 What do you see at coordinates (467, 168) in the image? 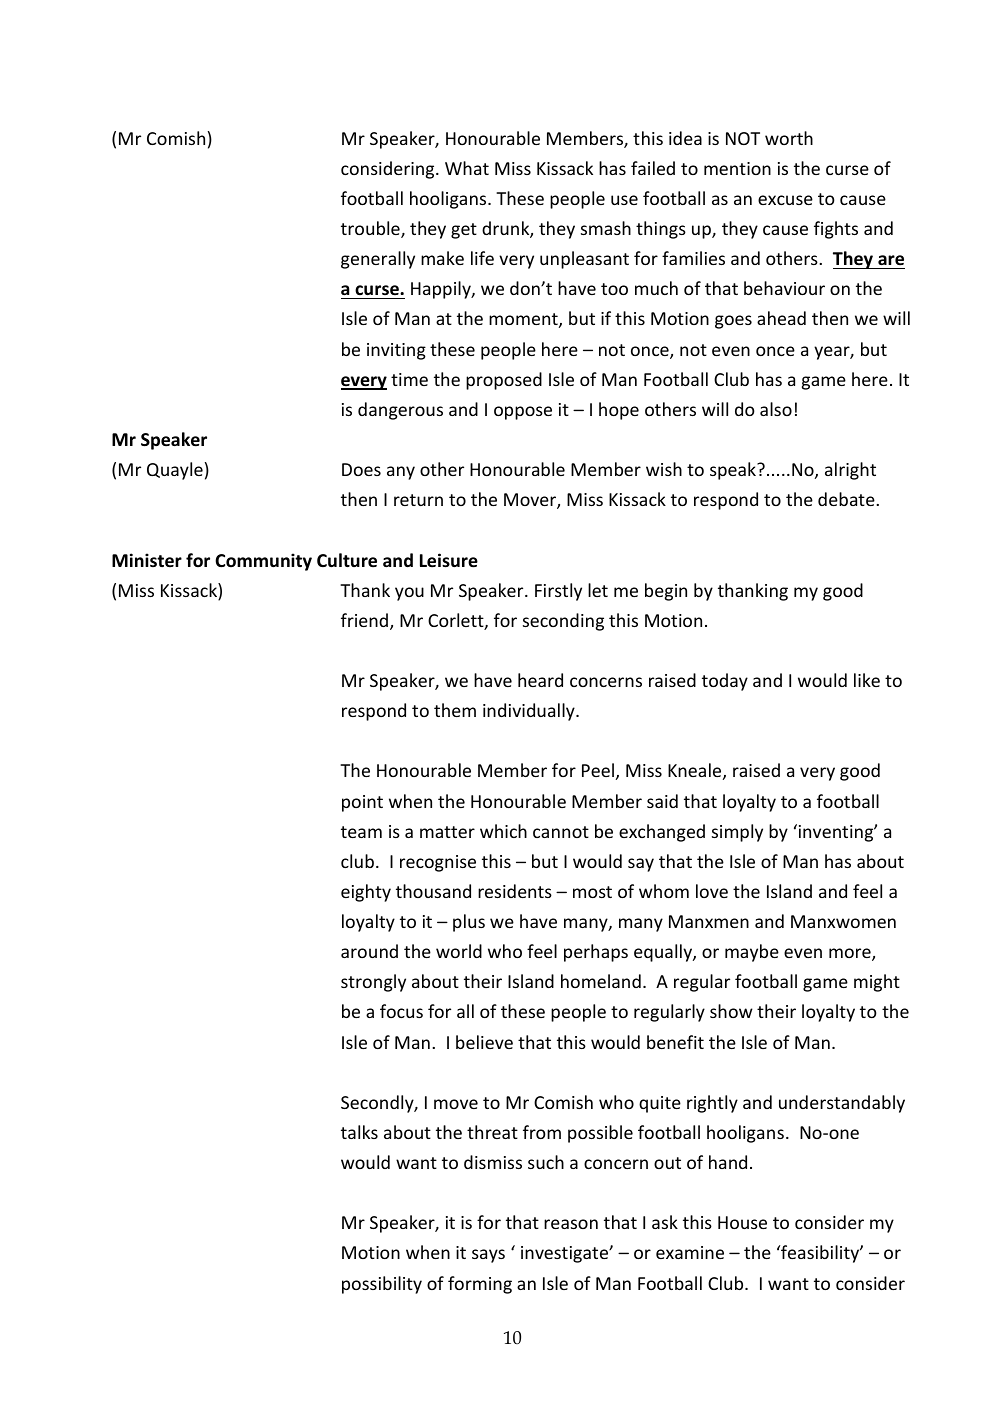
I see `What` at bounding box center [467, 168].
